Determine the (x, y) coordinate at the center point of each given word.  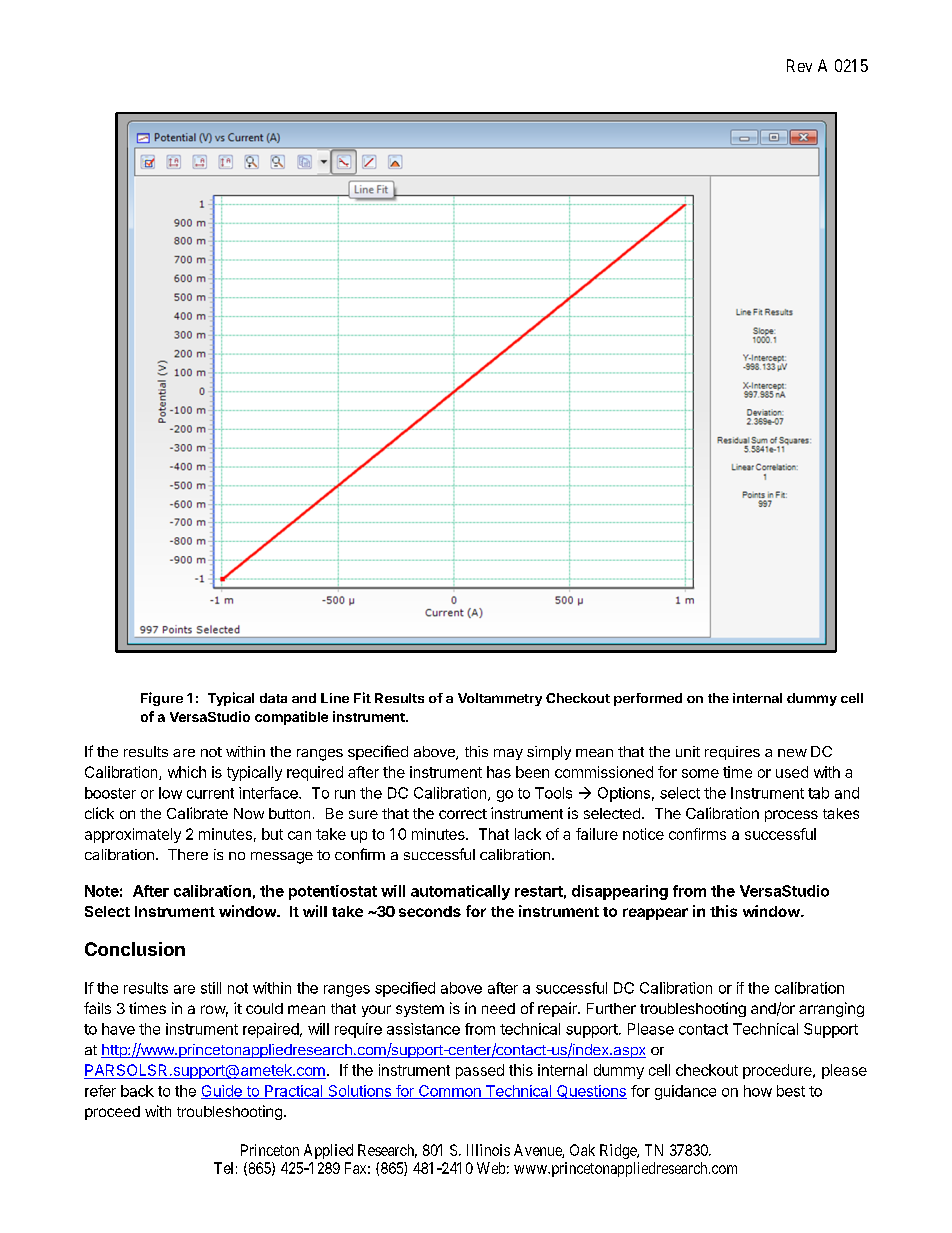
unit (688, 751)
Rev (799, 65)
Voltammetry (500, 699)
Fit (362, 697)
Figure (162, 699)
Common (449, 1092)
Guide (222, 1092)
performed (648, 699)
